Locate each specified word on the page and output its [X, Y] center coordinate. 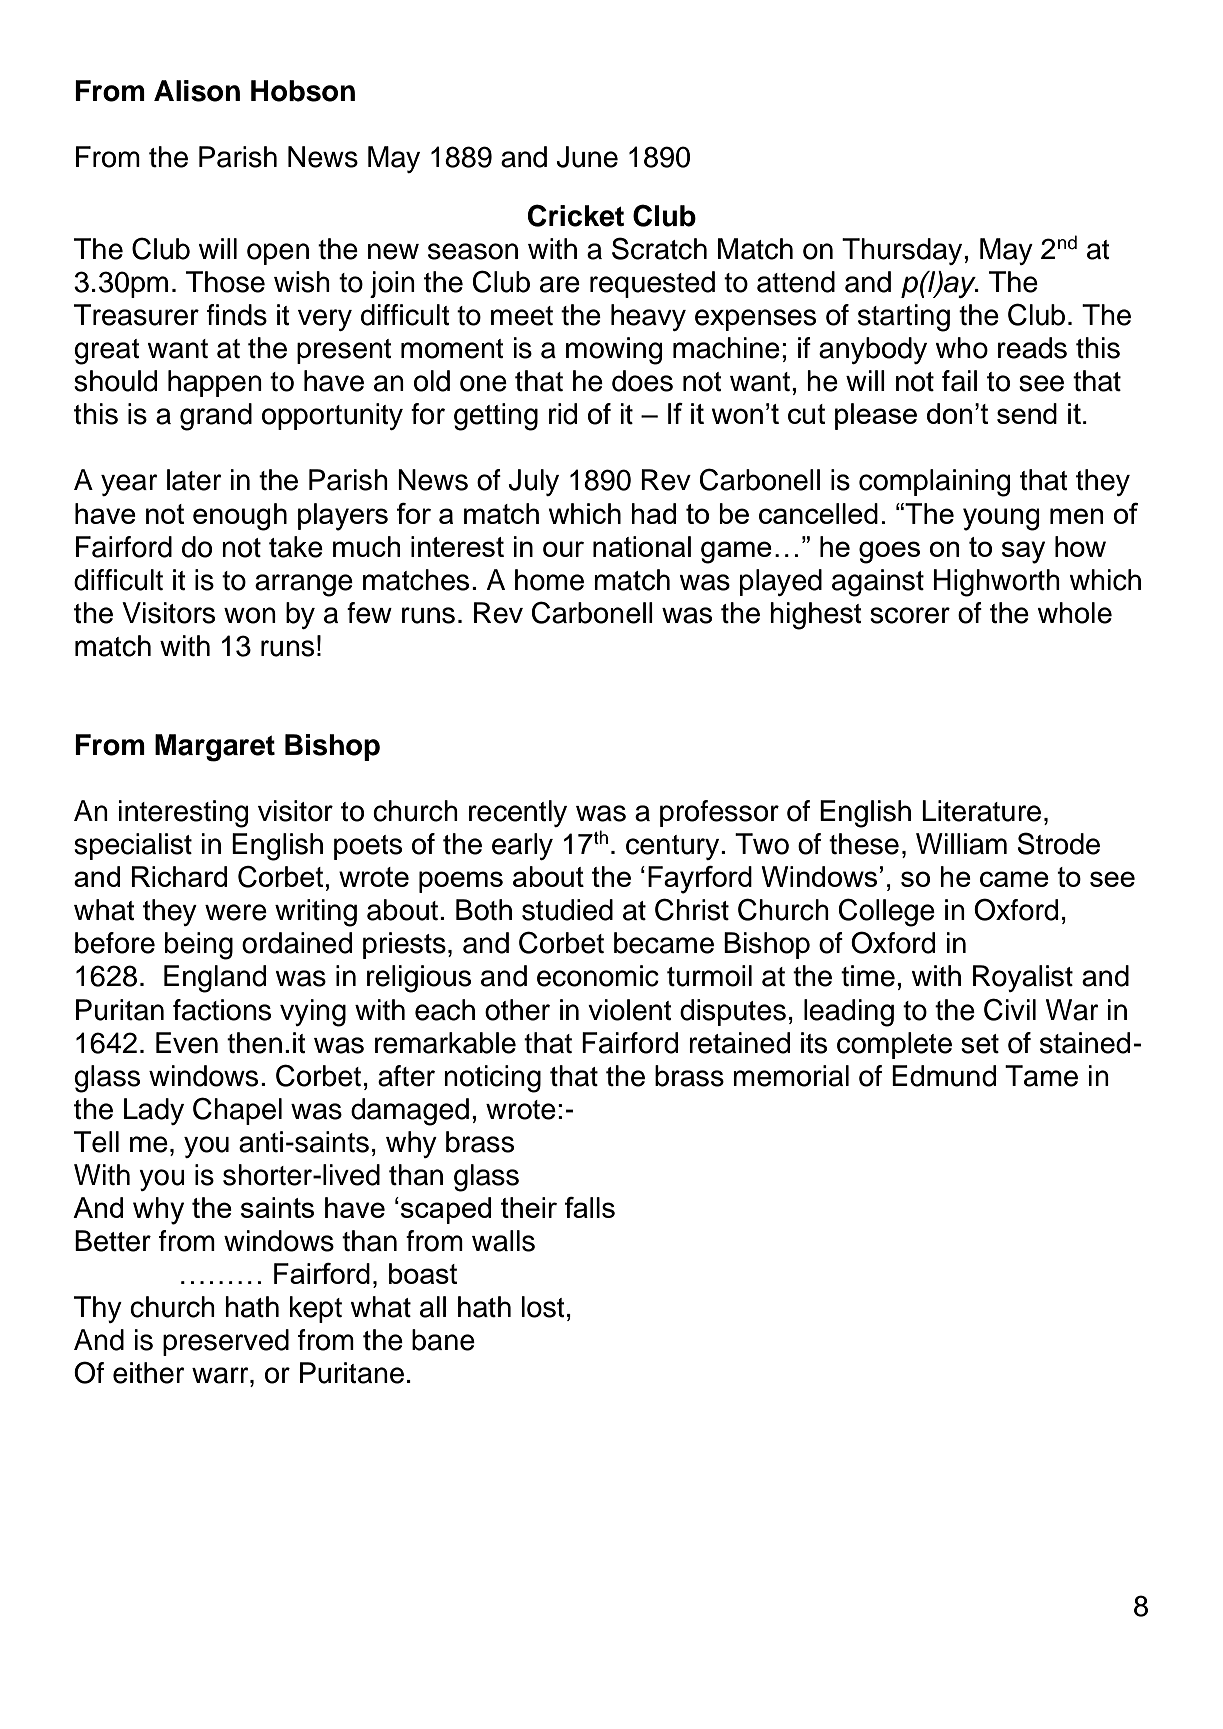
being [199, 946]
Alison [197, 91]
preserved [226, 1342]
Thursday [903, 251]
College [887, 912]
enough [240, 517]
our [563, 549]
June [587, 157]
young [1001, 519]
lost [543, 1307]
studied [567, 910]
